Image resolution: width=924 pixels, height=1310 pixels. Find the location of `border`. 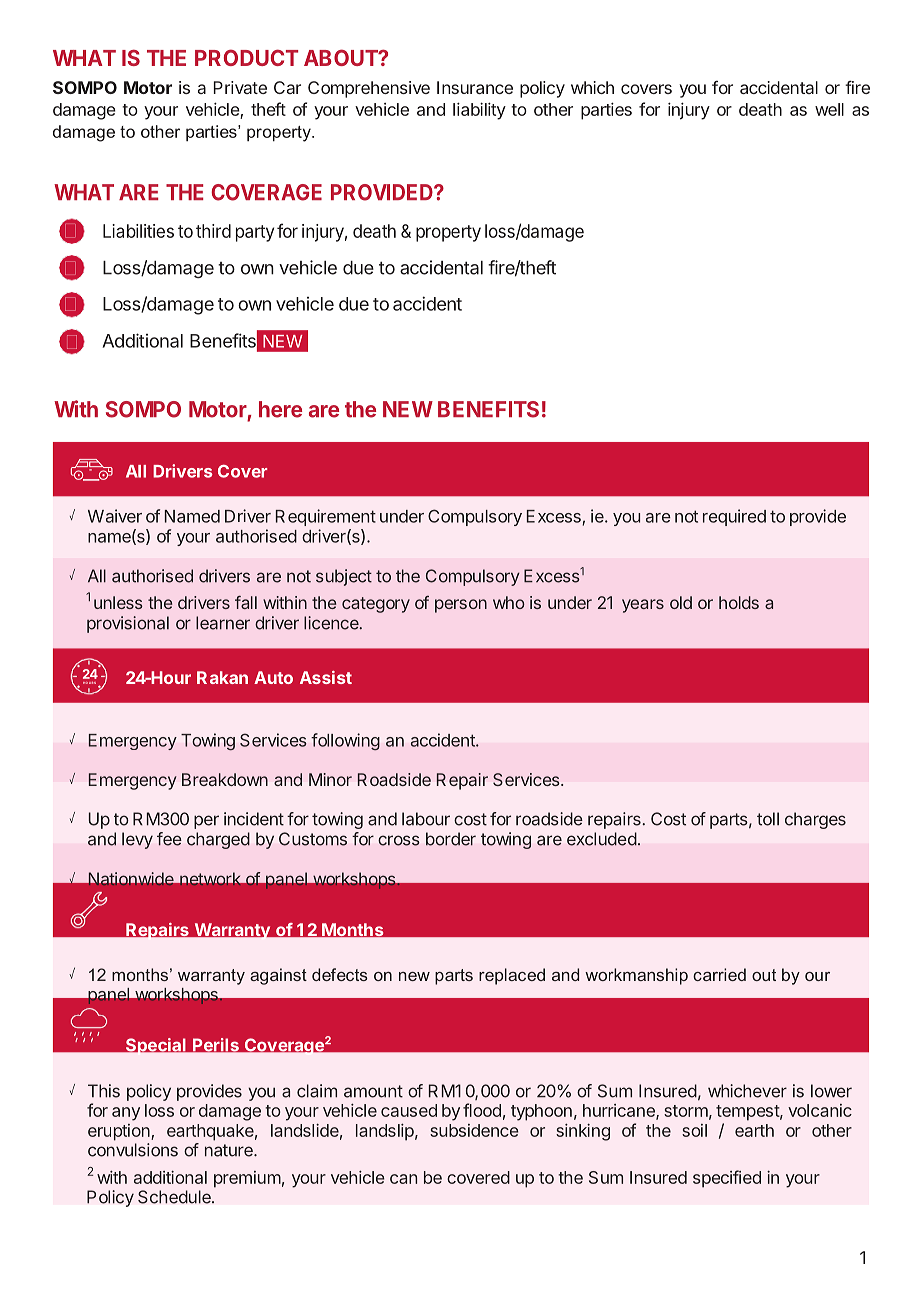

border is located at coordinates (451, 839).
